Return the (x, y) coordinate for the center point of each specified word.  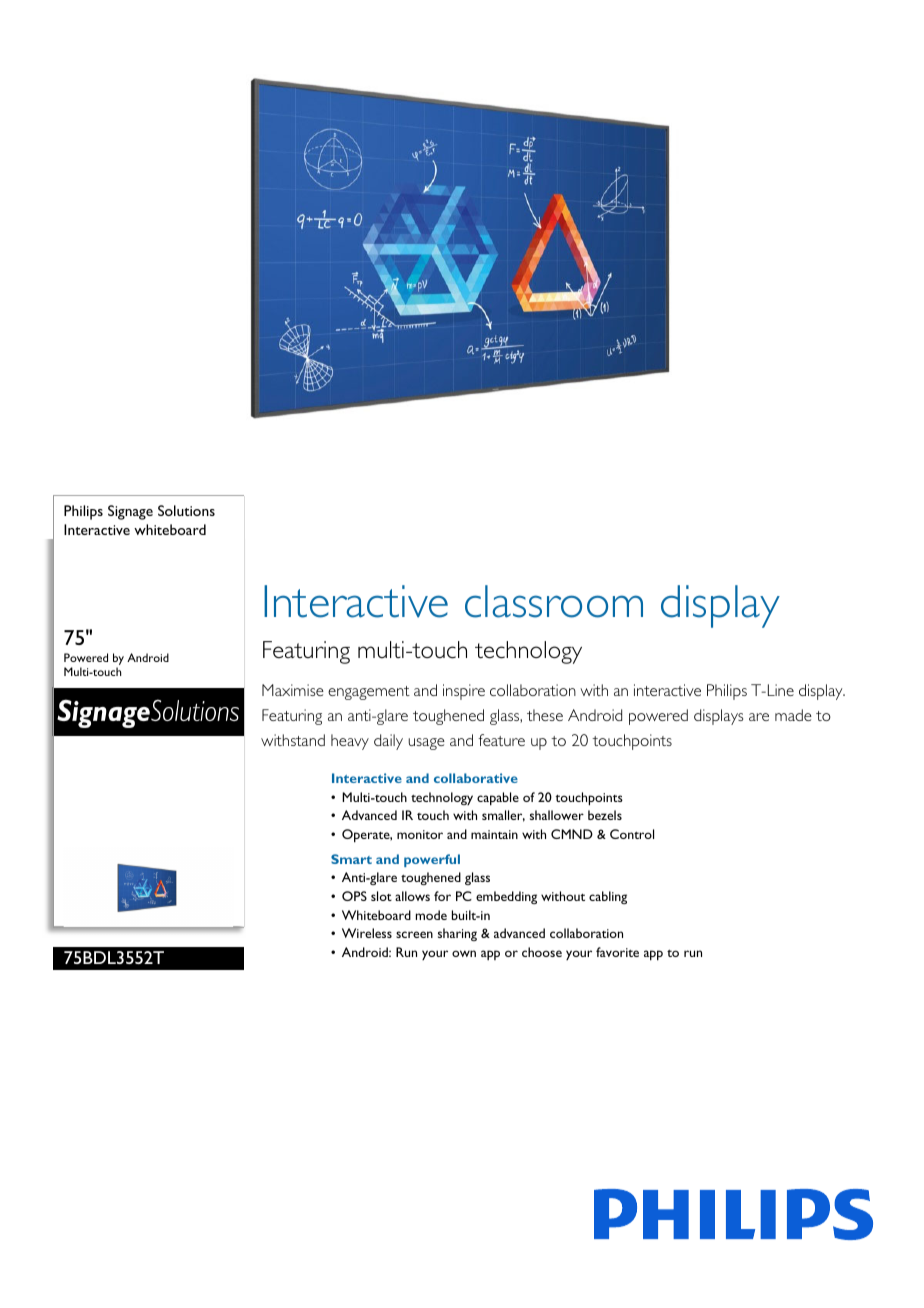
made (793, 715)
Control (632, 834)
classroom (554, 601)
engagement (369, 693)
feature (501, 740)
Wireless (367, 933)
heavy (350, 742)
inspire (464, 692)
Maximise (293, 690)
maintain (494, 834)
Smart (351, 859)
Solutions (186, 510)
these (545, 715)
